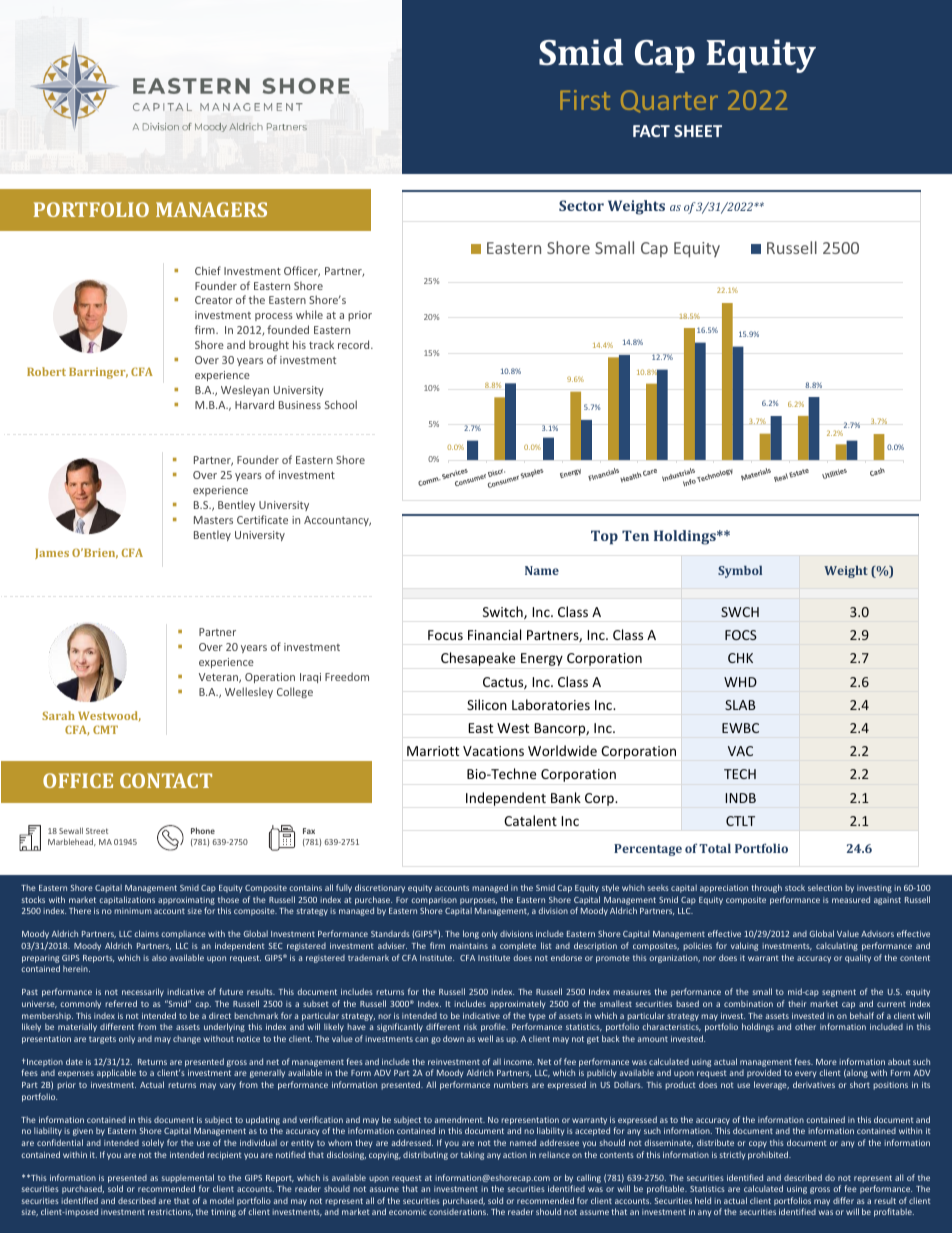  What do you see at coordinates (472, 1155) in the screenshot?
I see `taking` at bounding box center [472, 1155].
